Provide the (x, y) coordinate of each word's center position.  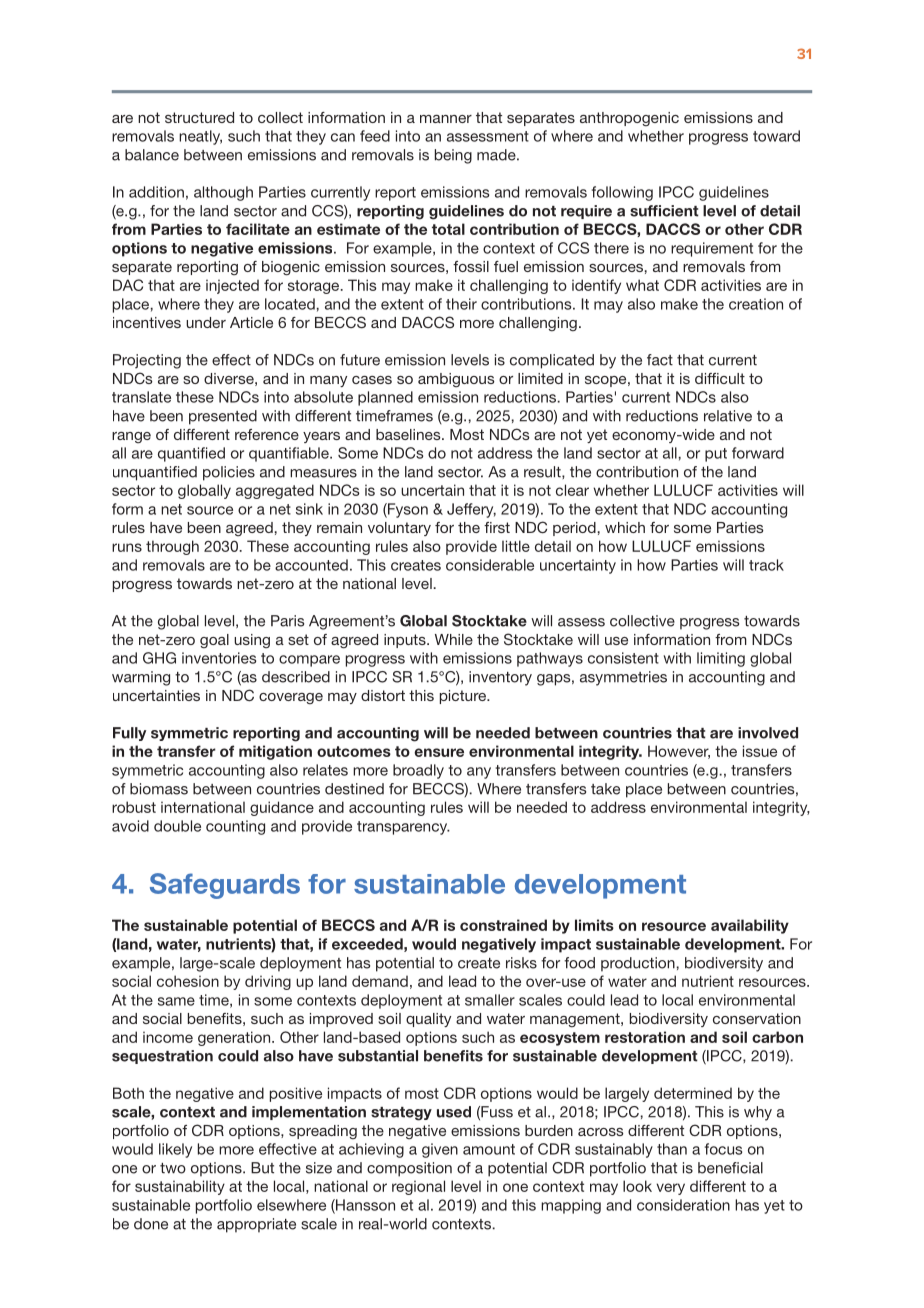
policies (229, 473)
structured (199, 117)
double (177, 826)
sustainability (180, 1187)
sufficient (664, 211)
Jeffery (471, 510)
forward (758, 453)
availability (750, 926)
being (453, 156)
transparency (403, 828)
